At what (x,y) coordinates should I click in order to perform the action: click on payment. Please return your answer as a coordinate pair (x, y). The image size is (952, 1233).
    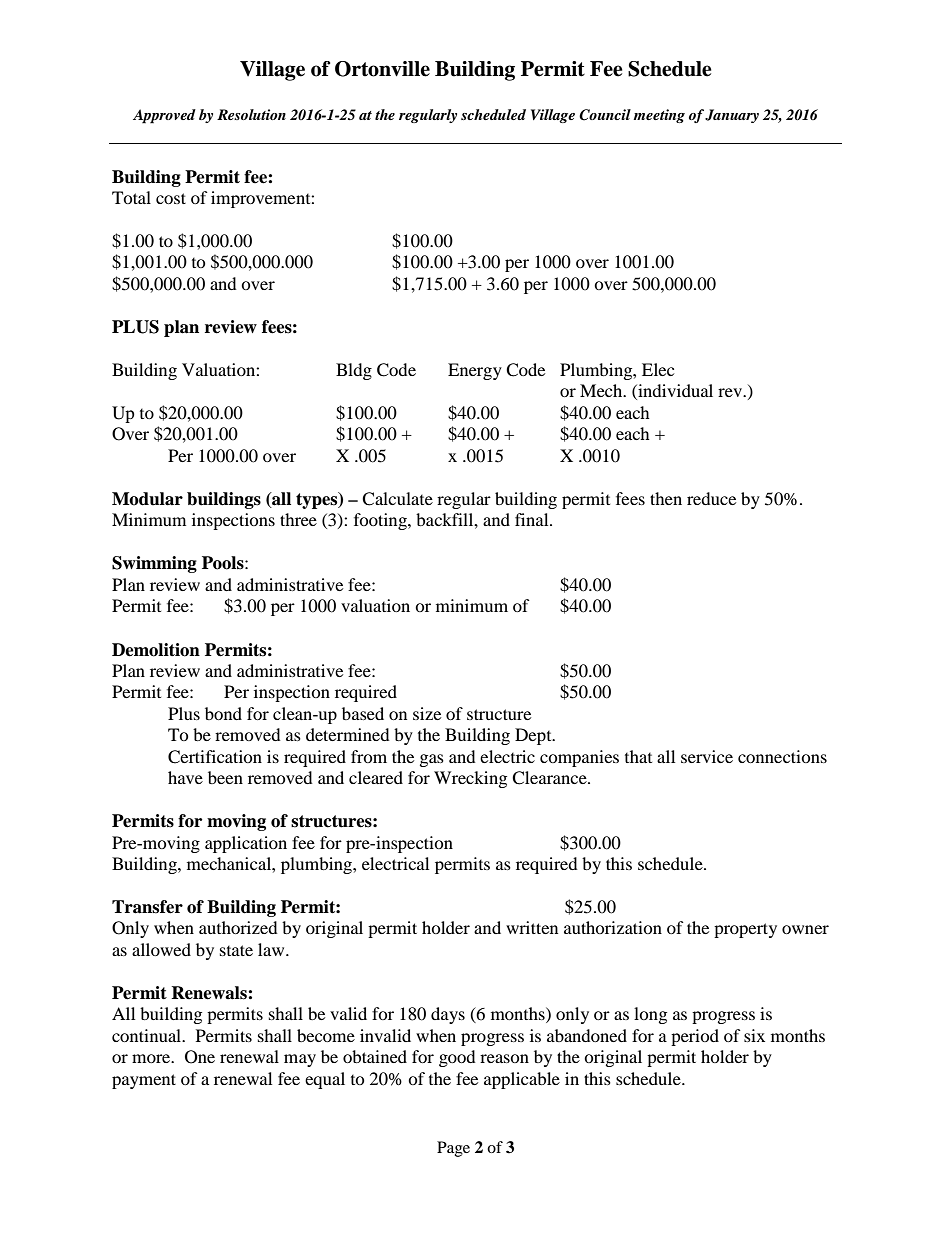
    Looking at the image, I should click on (144, 1081).
